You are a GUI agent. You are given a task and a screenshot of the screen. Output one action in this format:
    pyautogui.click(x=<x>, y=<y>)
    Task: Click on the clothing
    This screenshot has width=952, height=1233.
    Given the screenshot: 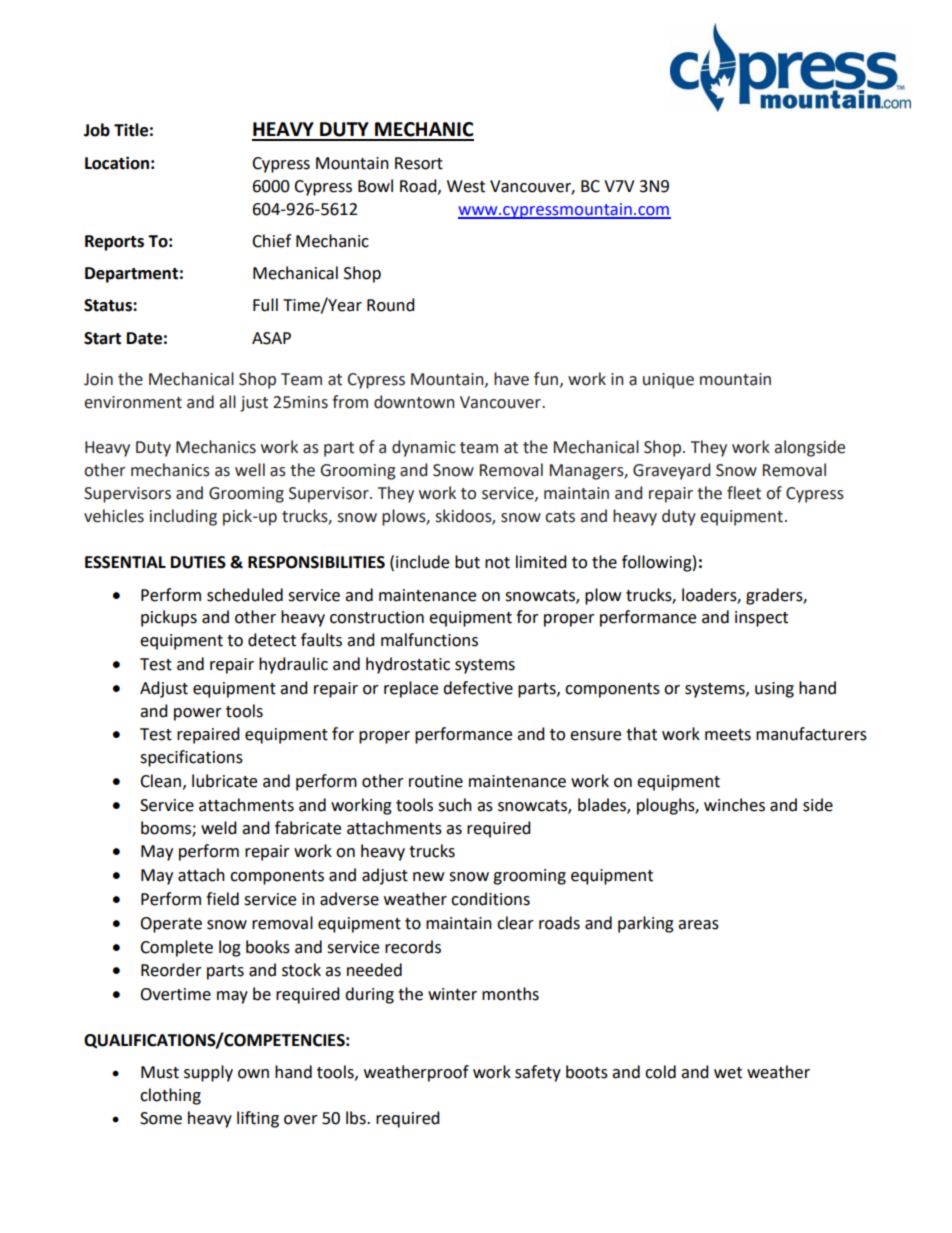 What is the action you would take?
    pyautogui.click(x=170, y=1096)
